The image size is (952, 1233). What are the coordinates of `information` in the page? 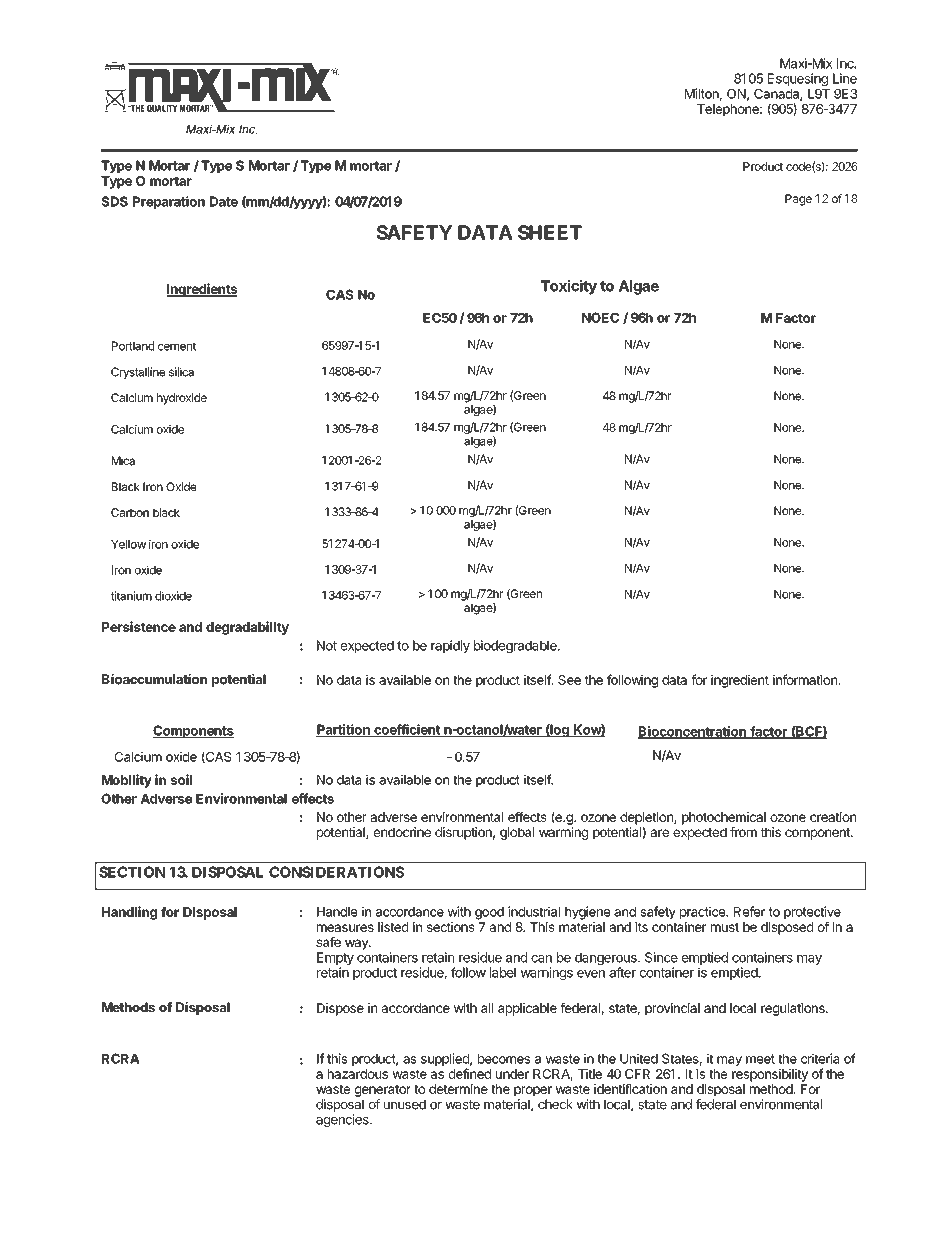 It's located at (806, 679).
